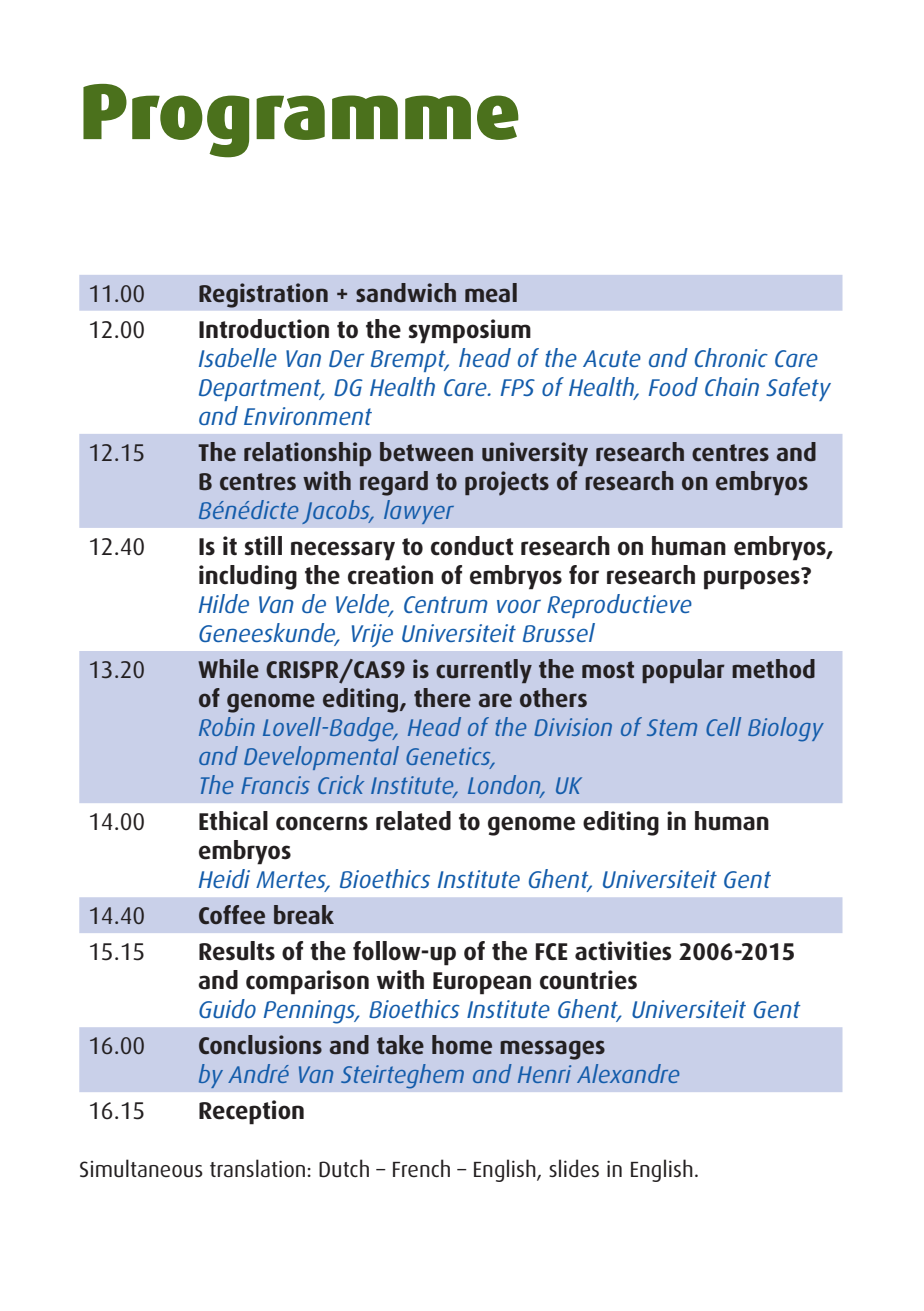  What do you see at coordinates (731, 357) in the document?
I see `Chronic` at bounding box center [731, 357].
